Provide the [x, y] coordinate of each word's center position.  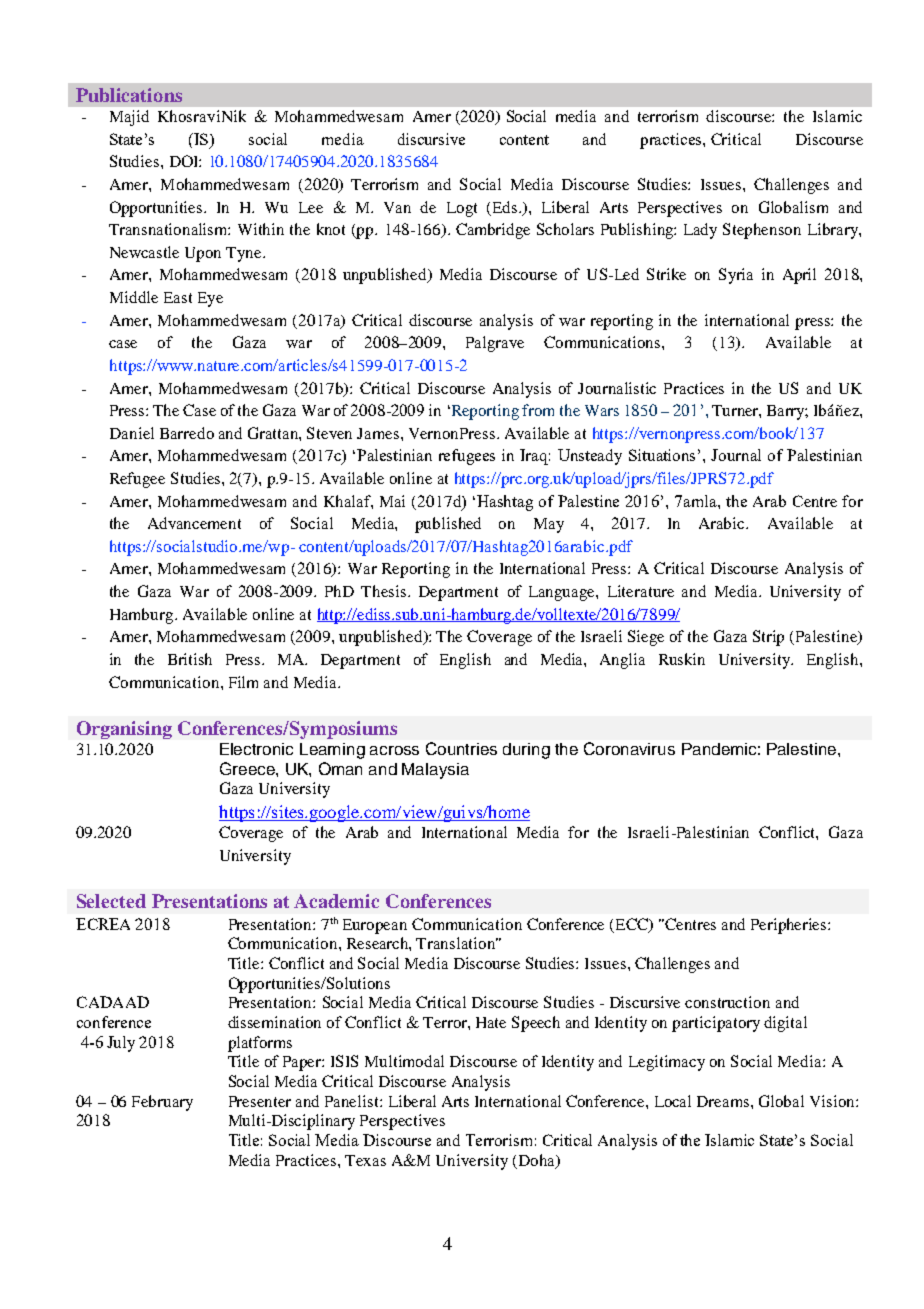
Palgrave [495, 344]
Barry [787, 412]
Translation [457, 943]
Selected [111, 901]
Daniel [132, 433]
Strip [768, 638]
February [162, 1103]
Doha [538, 1161]
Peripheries [790, 926]
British [190, 659]
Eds [506, 207]
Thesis [385, 591]
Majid [129, 118]
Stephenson [762, 231]
